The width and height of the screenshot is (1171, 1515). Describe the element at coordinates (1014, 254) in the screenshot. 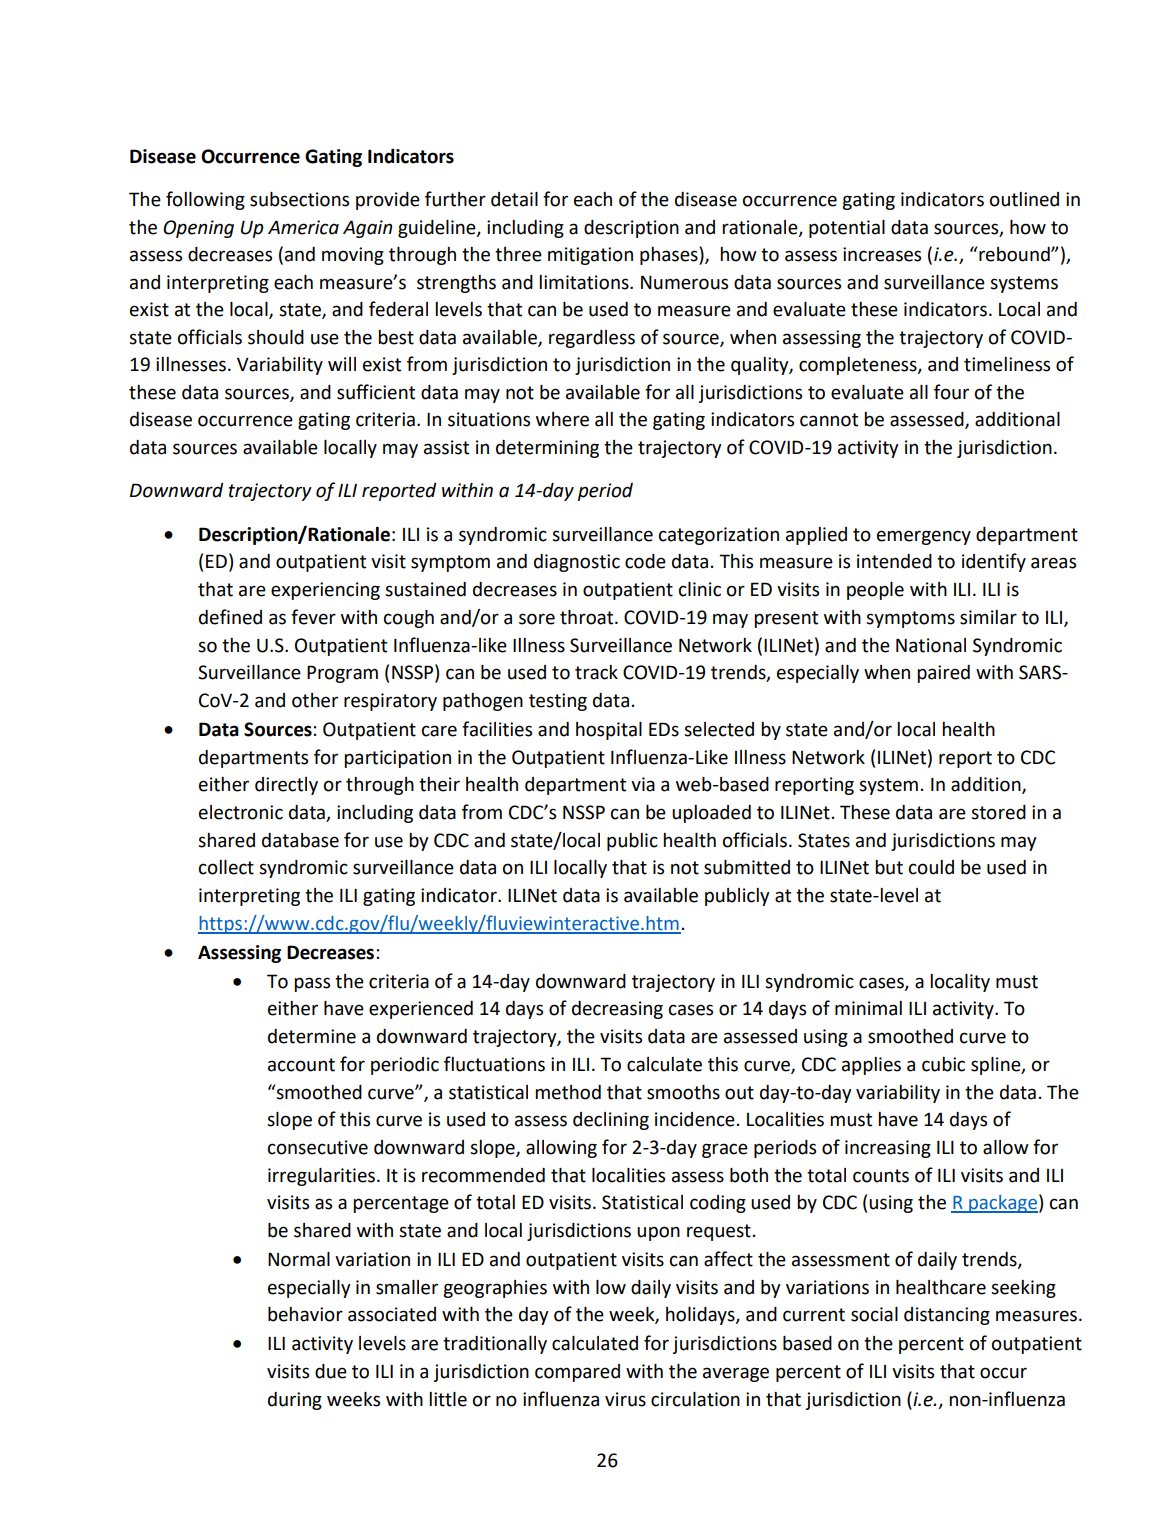

I see `rebound` at that location.
